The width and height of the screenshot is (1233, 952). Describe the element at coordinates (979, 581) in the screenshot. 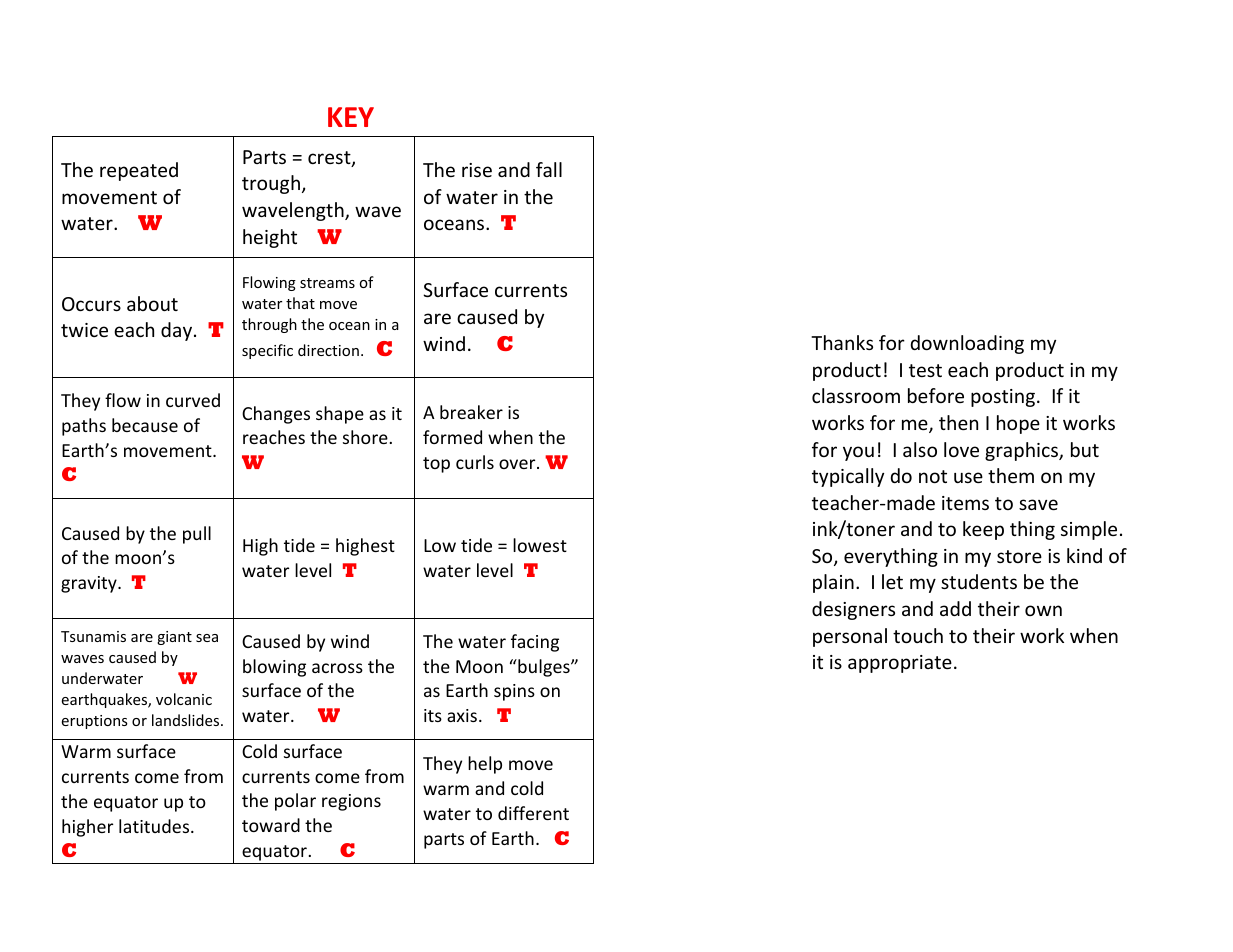

I see `students` at that location.
